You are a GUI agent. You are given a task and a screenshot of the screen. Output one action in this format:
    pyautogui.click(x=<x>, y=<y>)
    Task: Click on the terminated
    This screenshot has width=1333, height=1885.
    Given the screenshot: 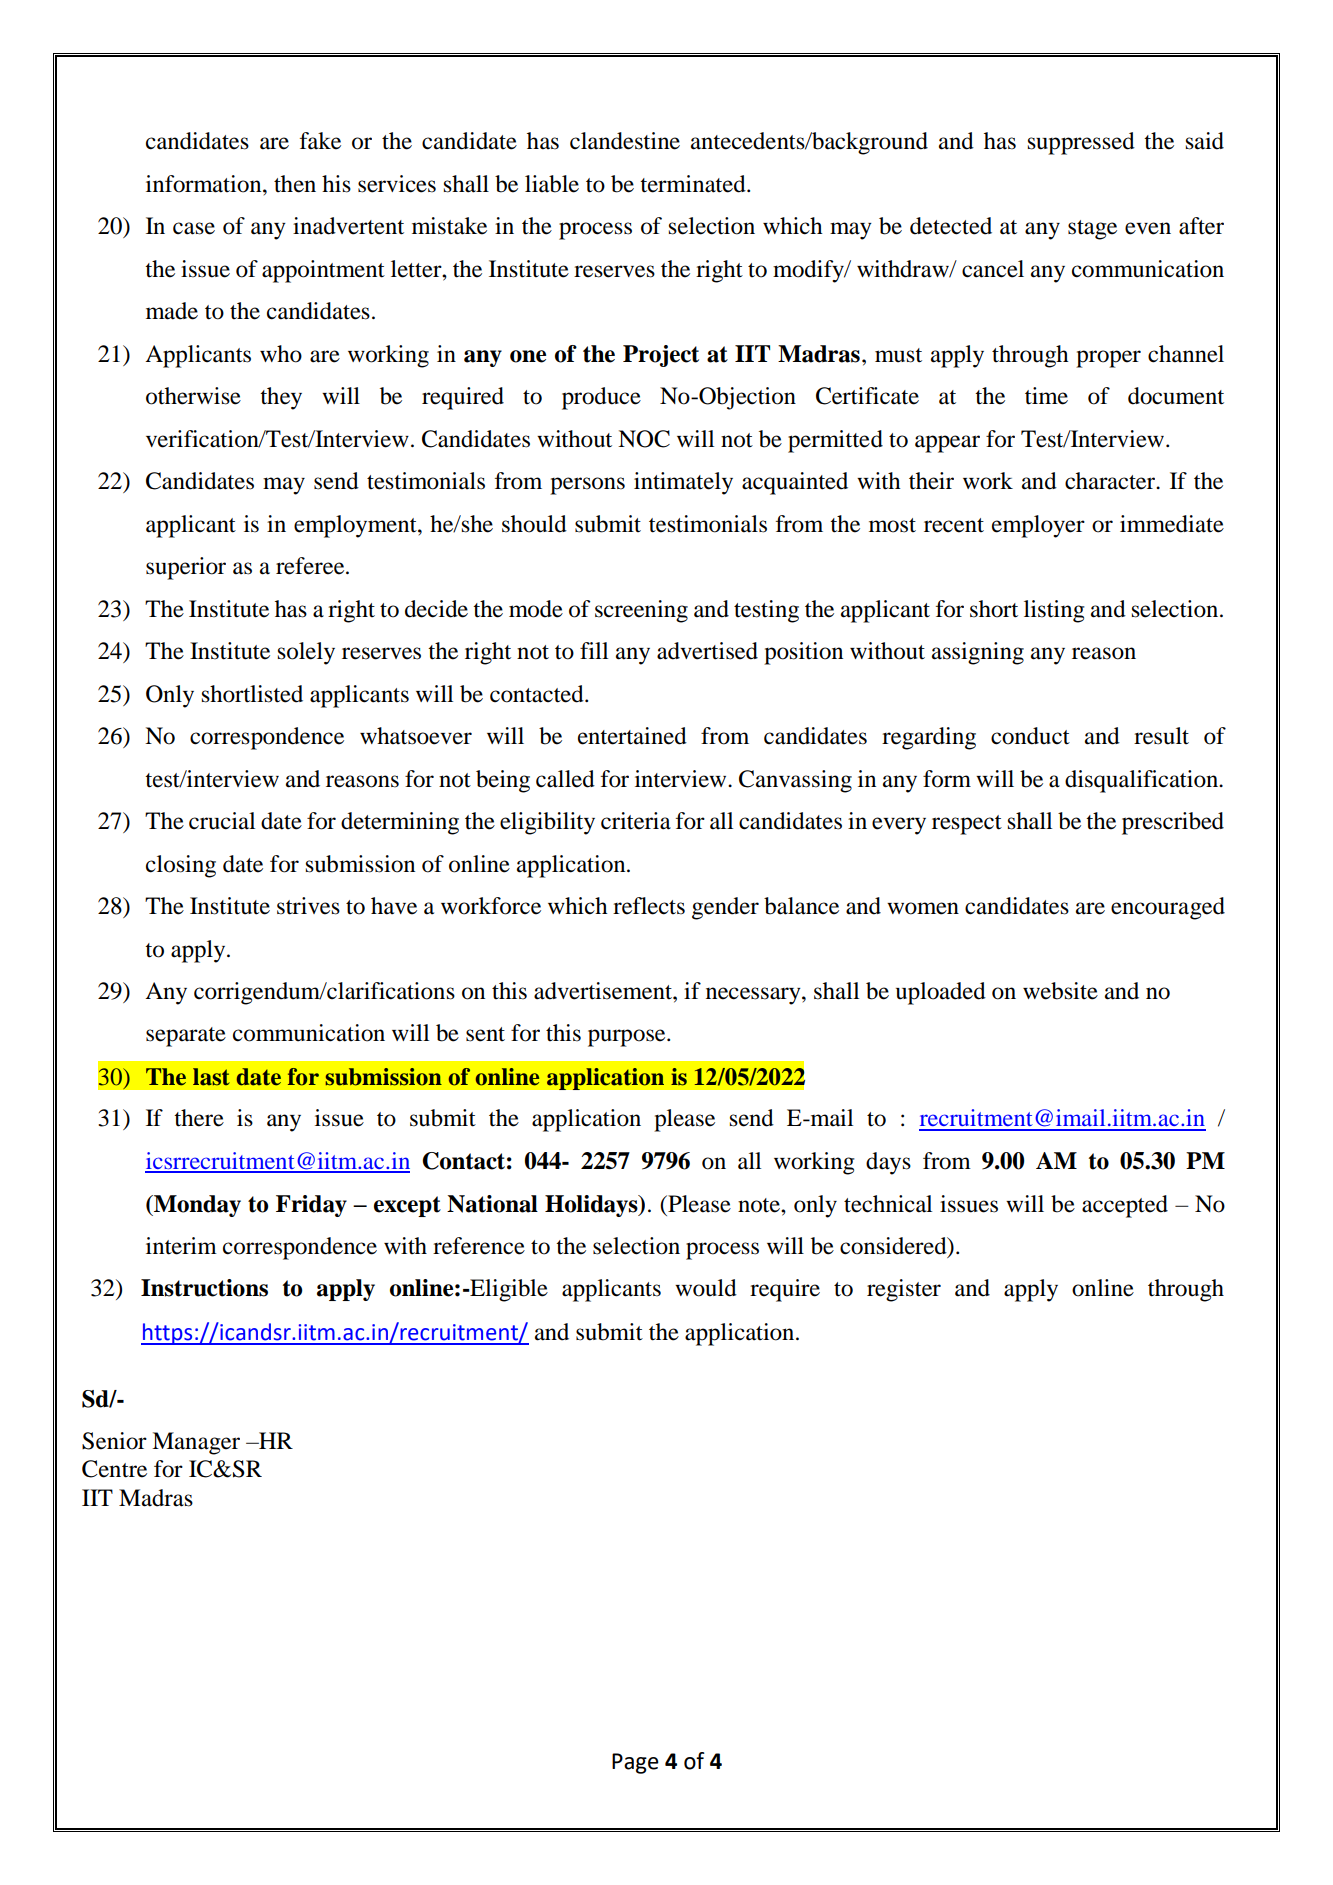 What is the action you would take?
    pyautogui.click(x=694, y=184)
